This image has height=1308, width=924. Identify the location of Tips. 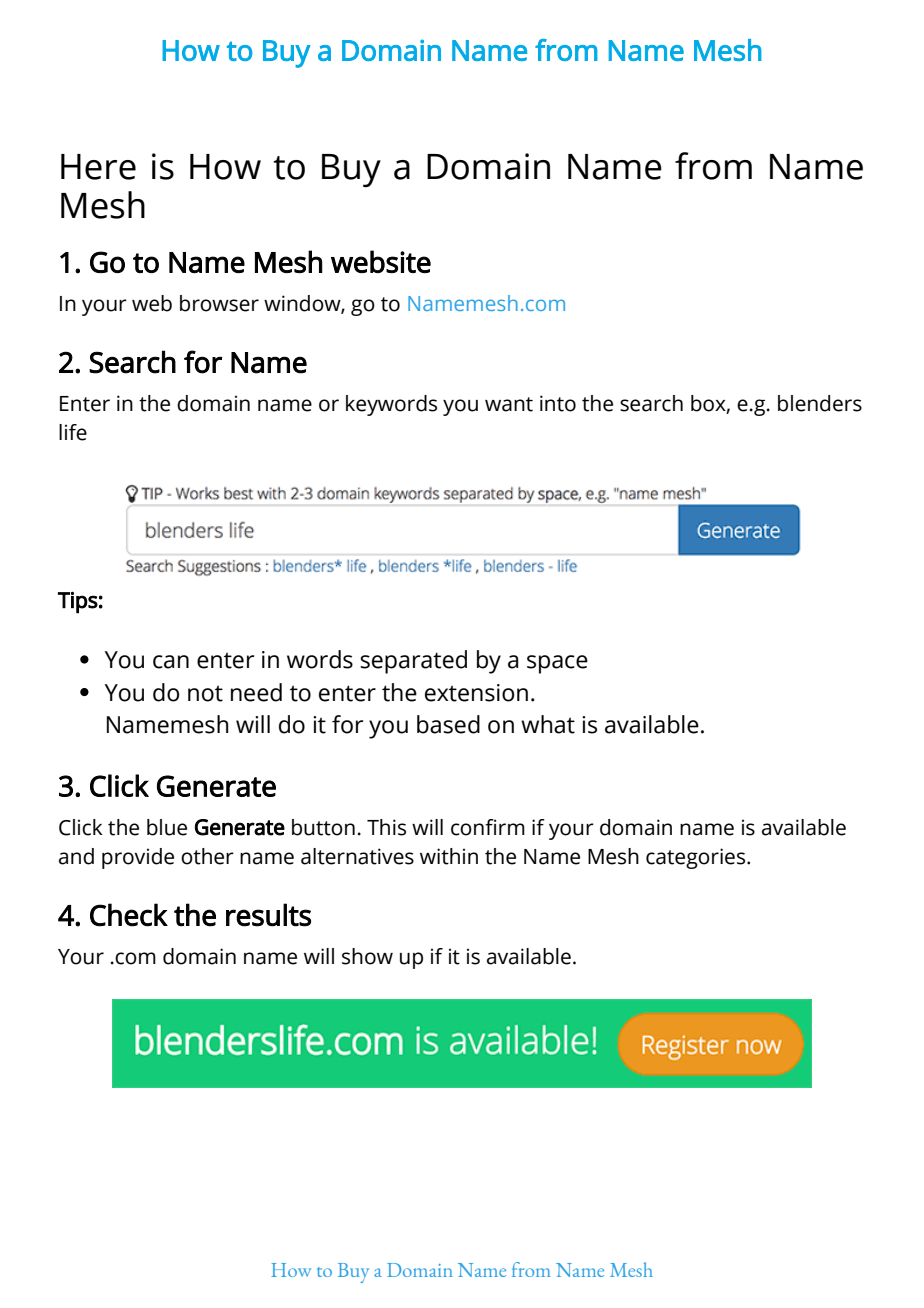
(78, 602).
